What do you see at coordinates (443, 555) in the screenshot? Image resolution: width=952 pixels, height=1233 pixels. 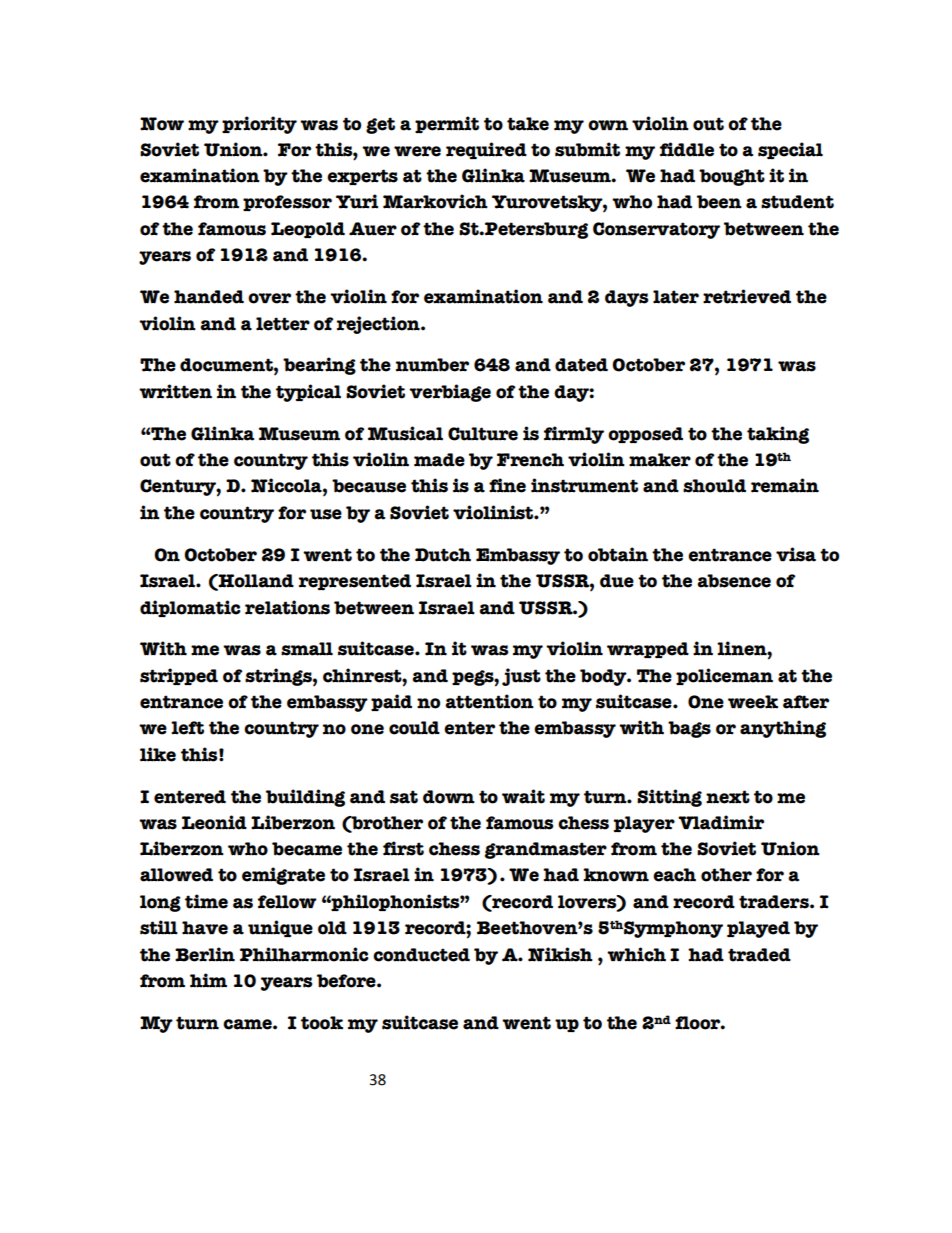 I see `Dutch` at bounding box center [443, 555].
